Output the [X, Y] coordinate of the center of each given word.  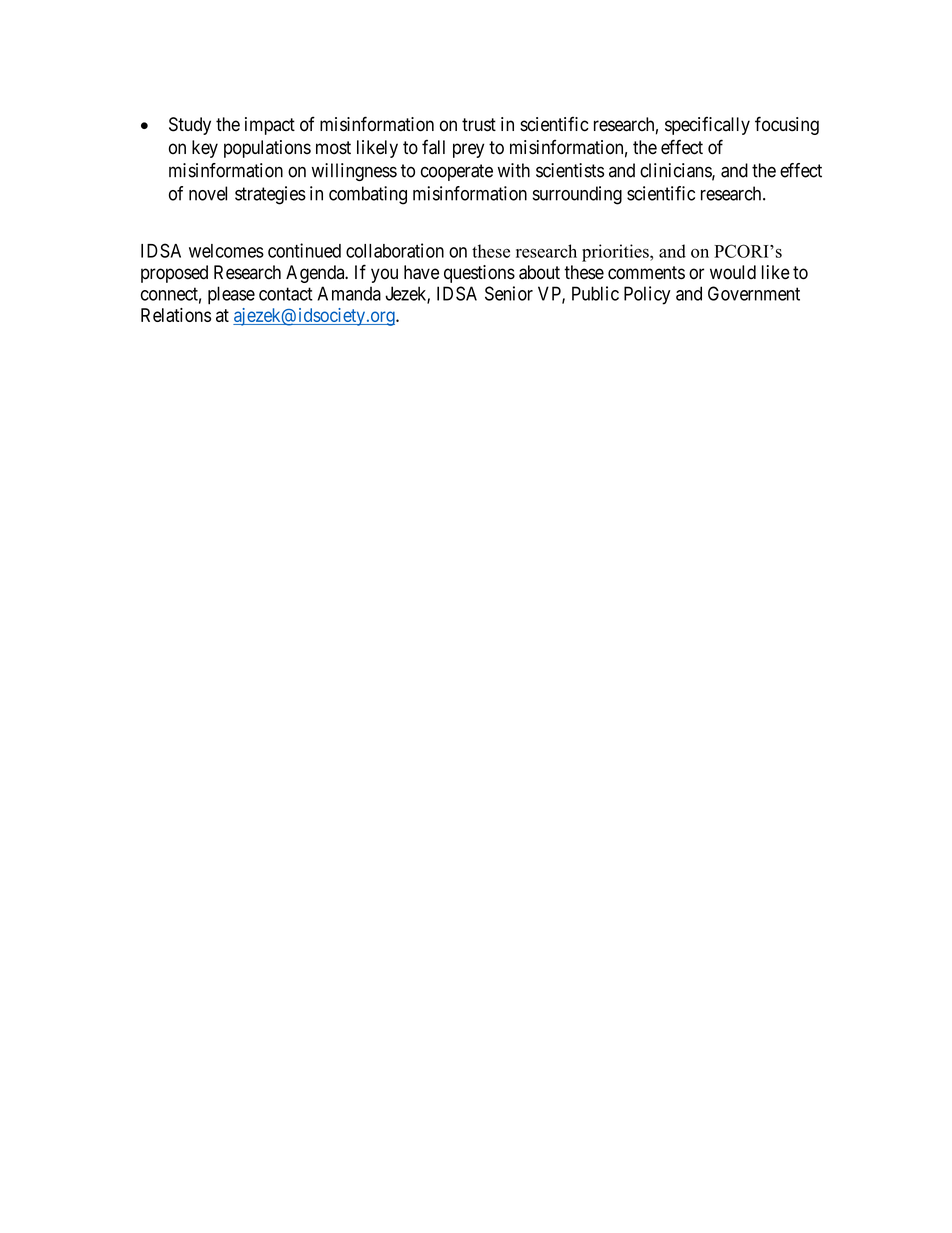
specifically [707, 125]
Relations [176, 315]
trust [479, 125]
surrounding [577, 195]
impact [270, 126]
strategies [270, 195]
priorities [616, 253]
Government [754, 293]
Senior [509, 293]
